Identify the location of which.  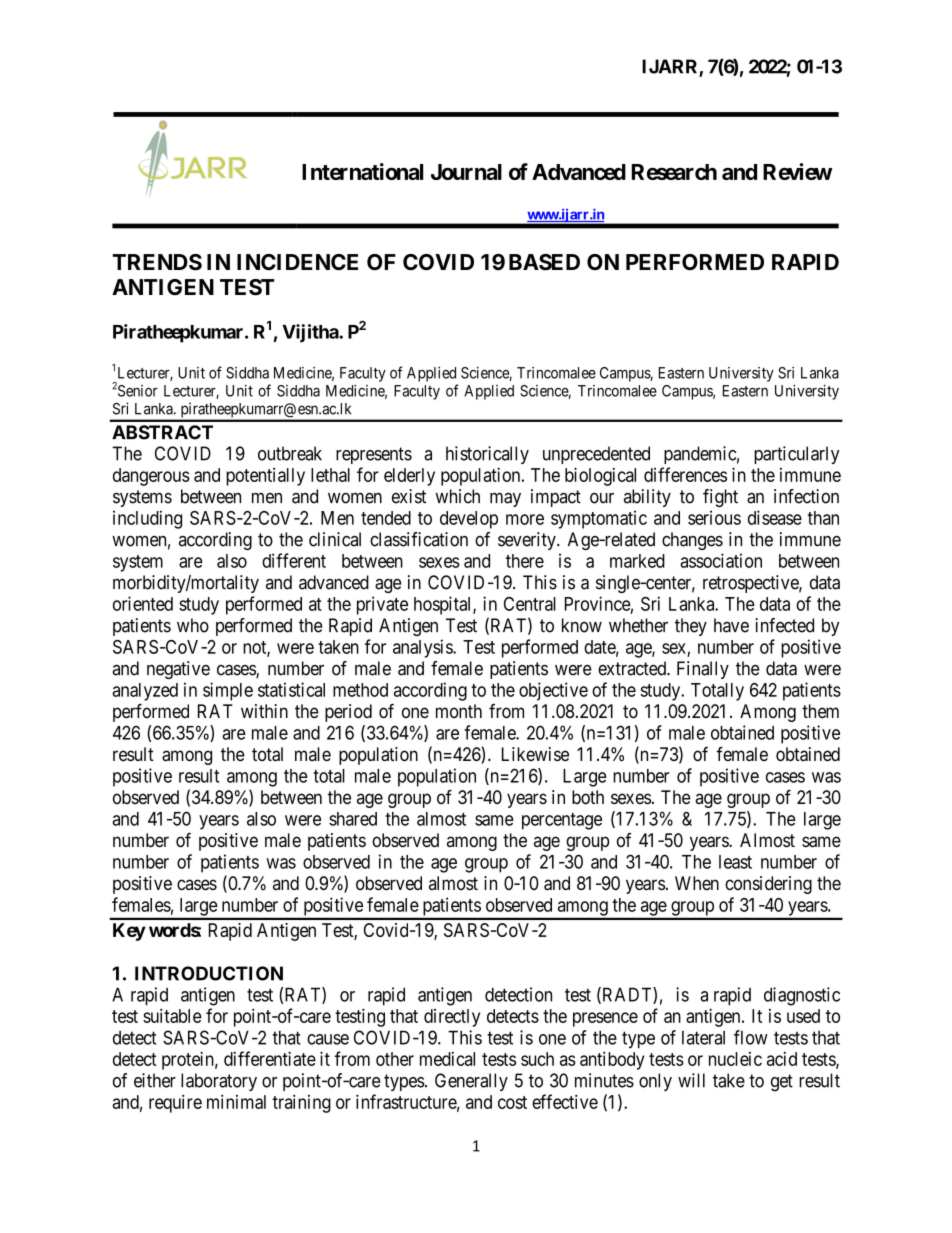
(458, 496).
